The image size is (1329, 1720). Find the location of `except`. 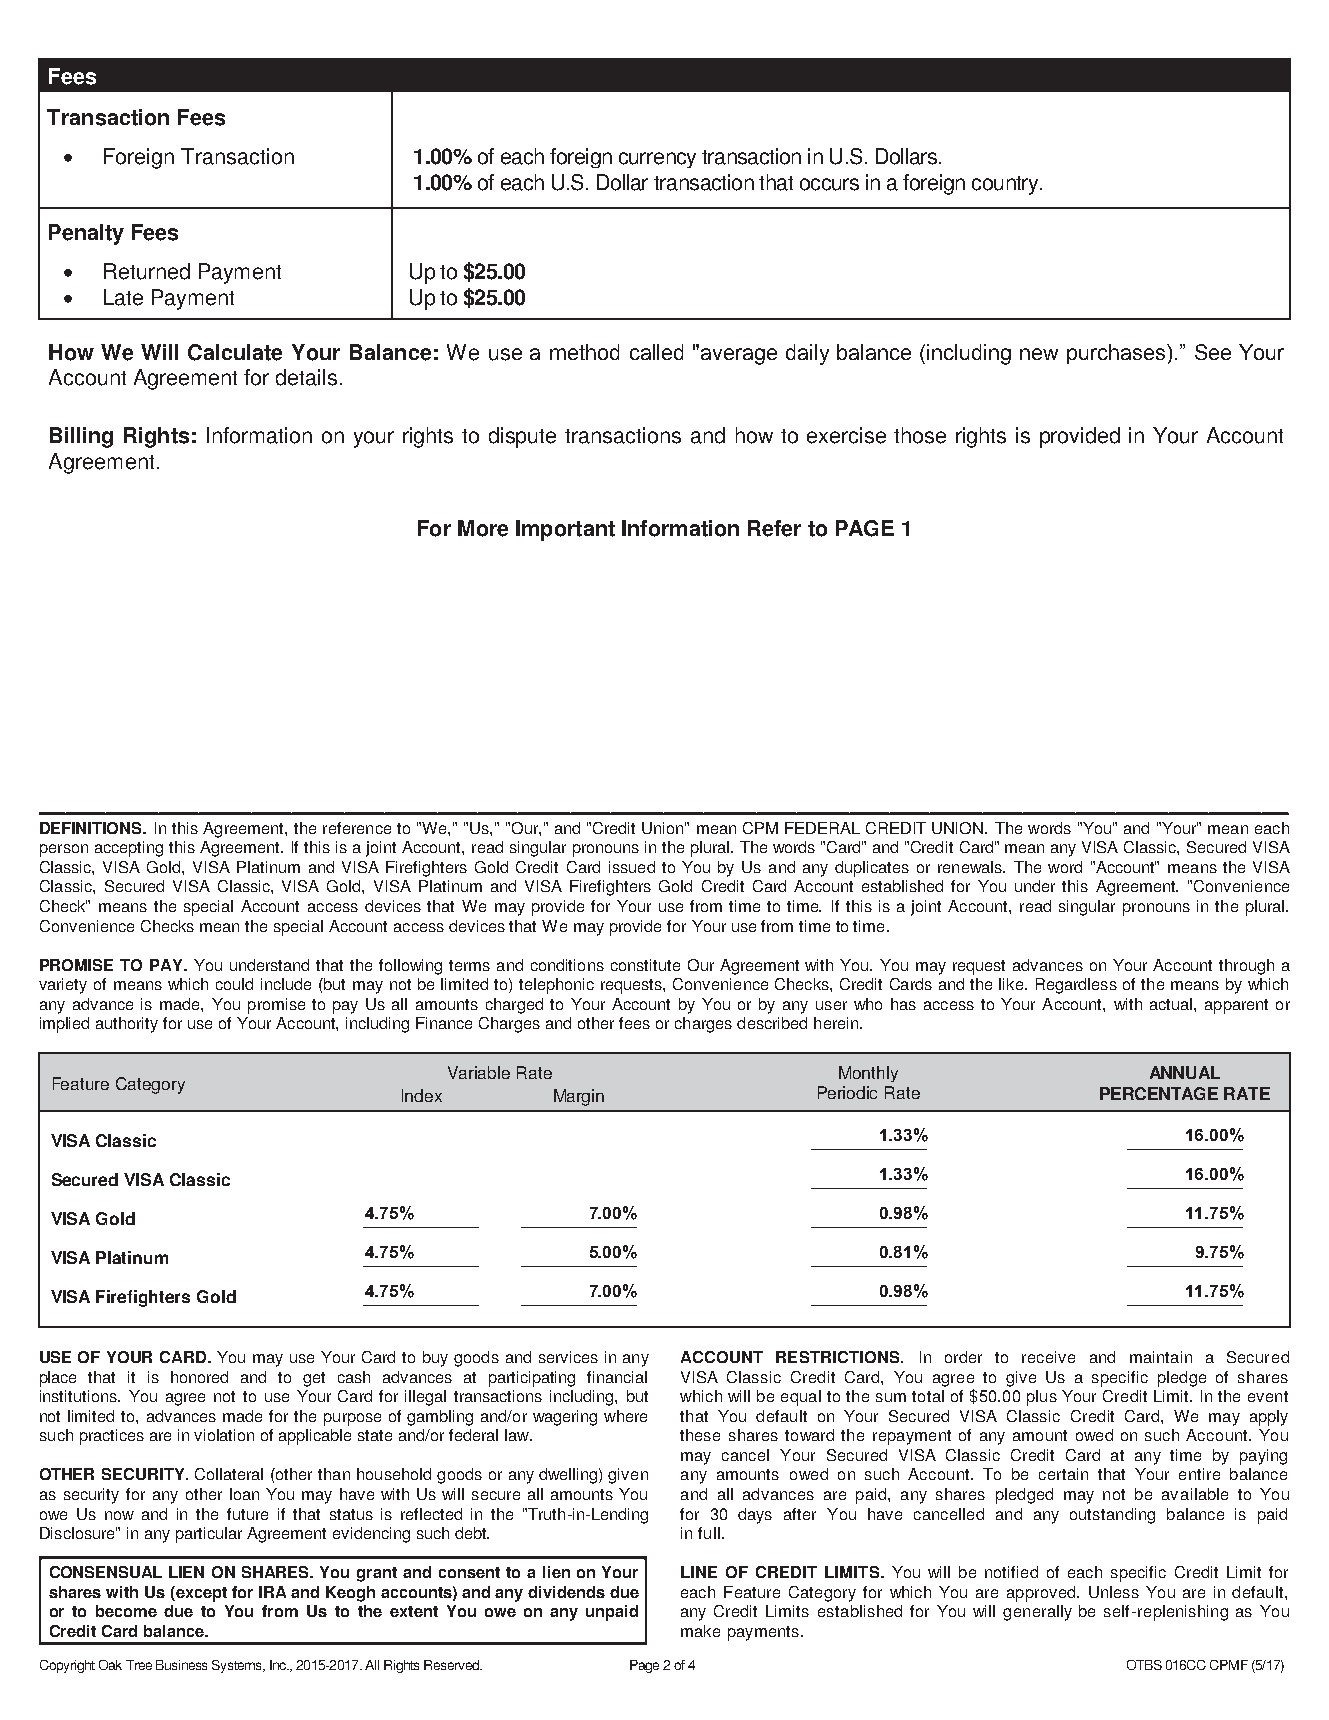

except is located at coordinates (200, 1594).
